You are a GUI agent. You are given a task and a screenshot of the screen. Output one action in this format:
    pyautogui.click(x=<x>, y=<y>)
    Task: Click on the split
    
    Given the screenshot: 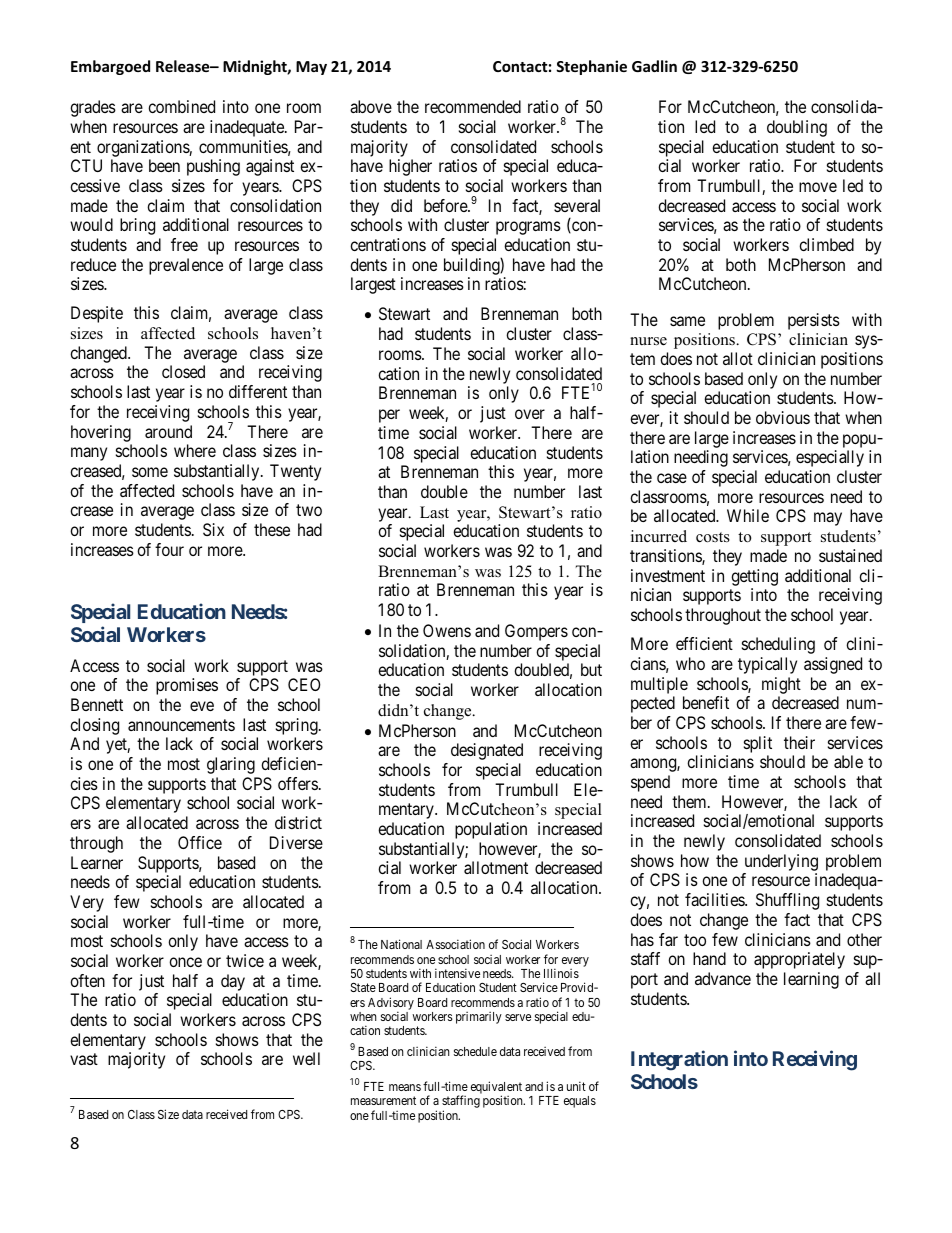 What is the action you would take?
    pyautogui.click(x=758, y=744)
